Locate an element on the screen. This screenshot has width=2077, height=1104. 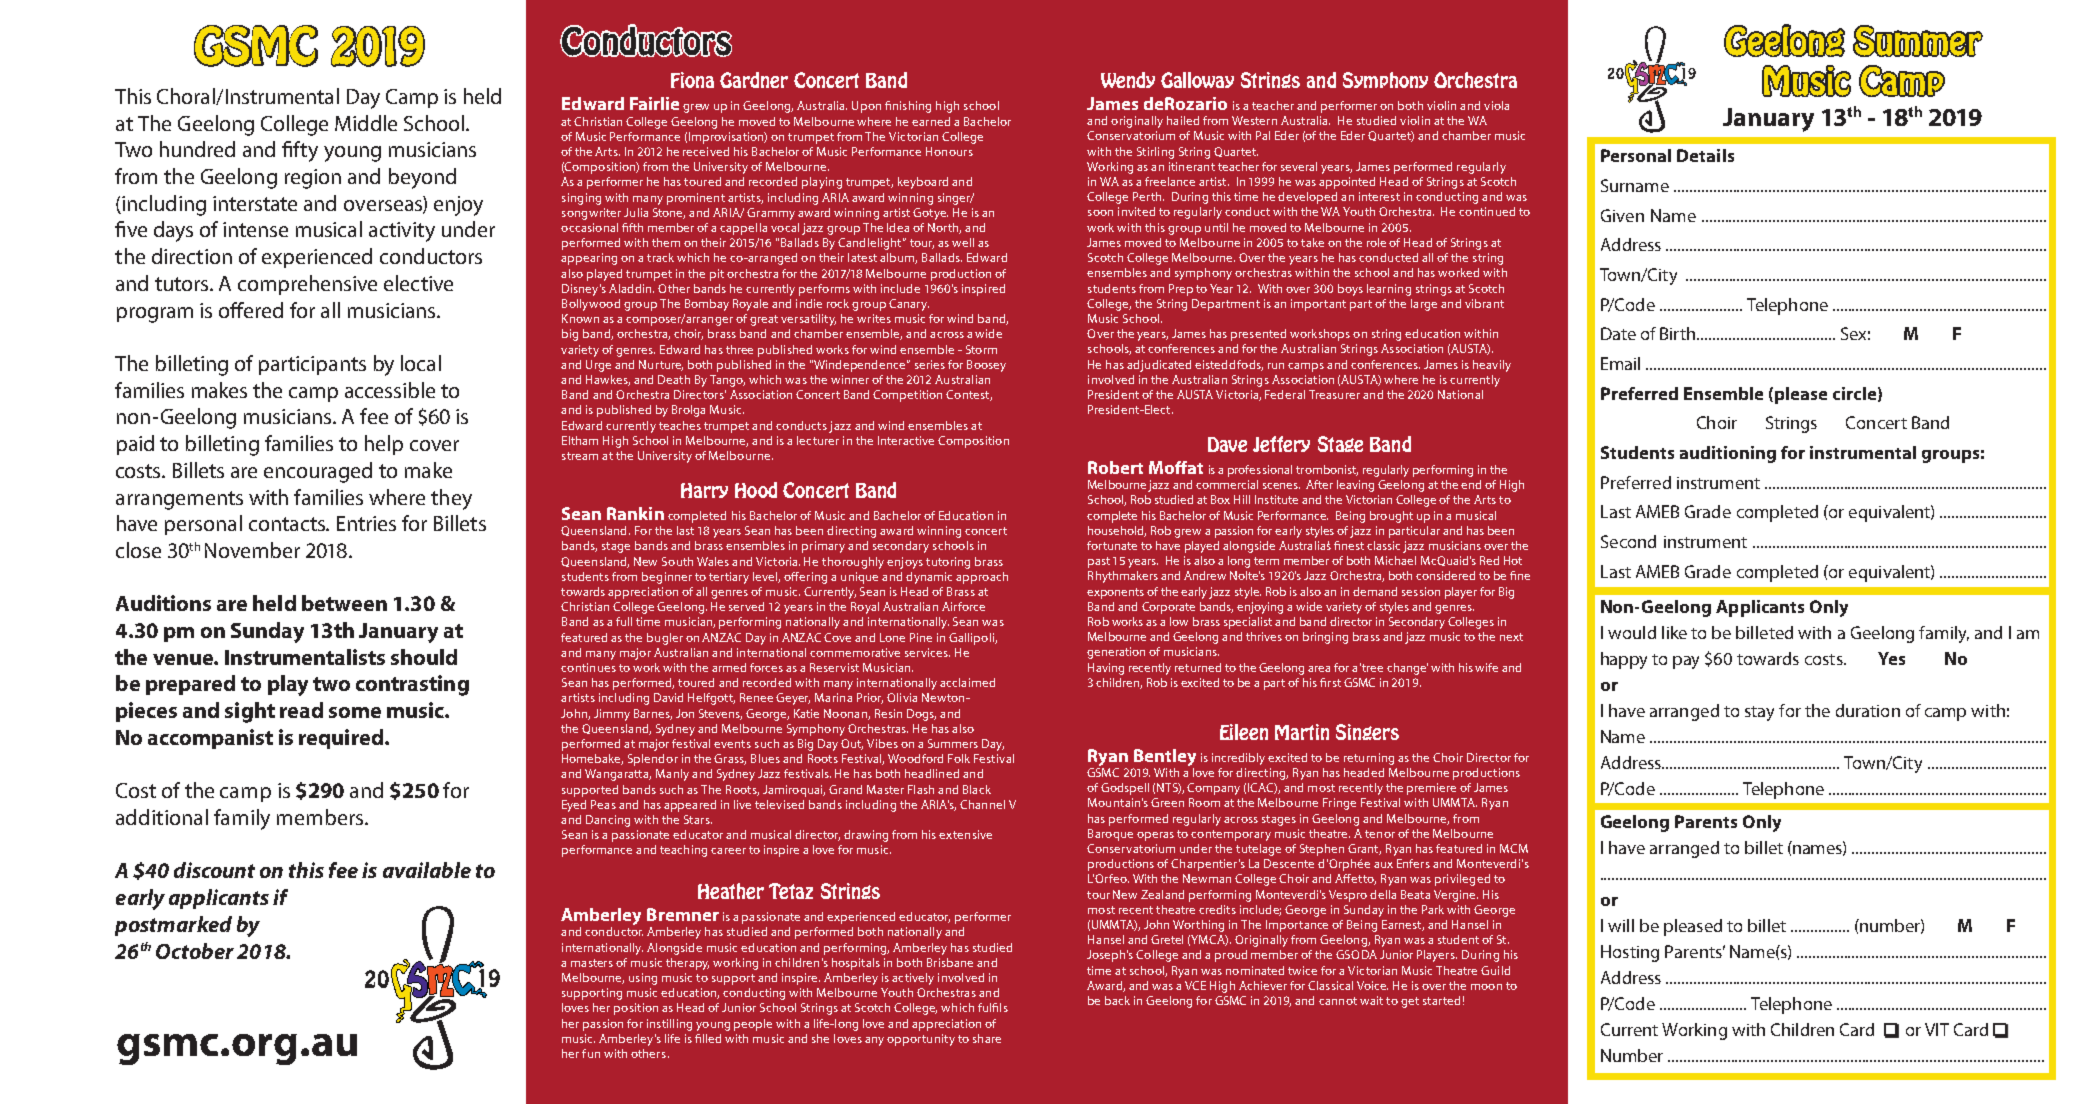
local is located at coordinates (421, 363).
